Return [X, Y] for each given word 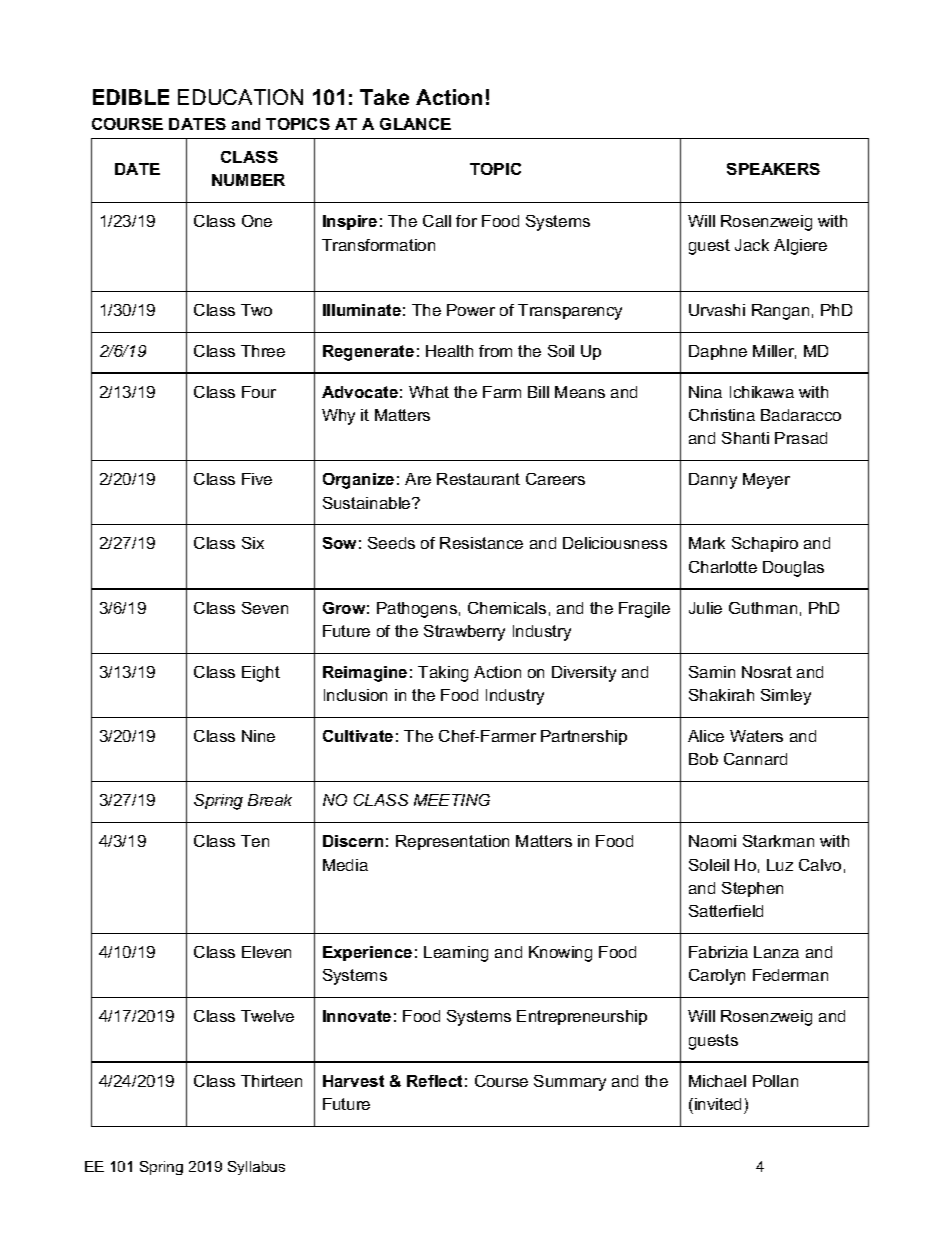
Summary [570, 1083]
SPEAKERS [773, 169]
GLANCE [415, 124]
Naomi [712, 841]
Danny [713, 481]
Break [270, 800]
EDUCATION [240, 97]
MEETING [452, 800]
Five [257, 479]
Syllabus [256, 1168]
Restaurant [478, 479]
